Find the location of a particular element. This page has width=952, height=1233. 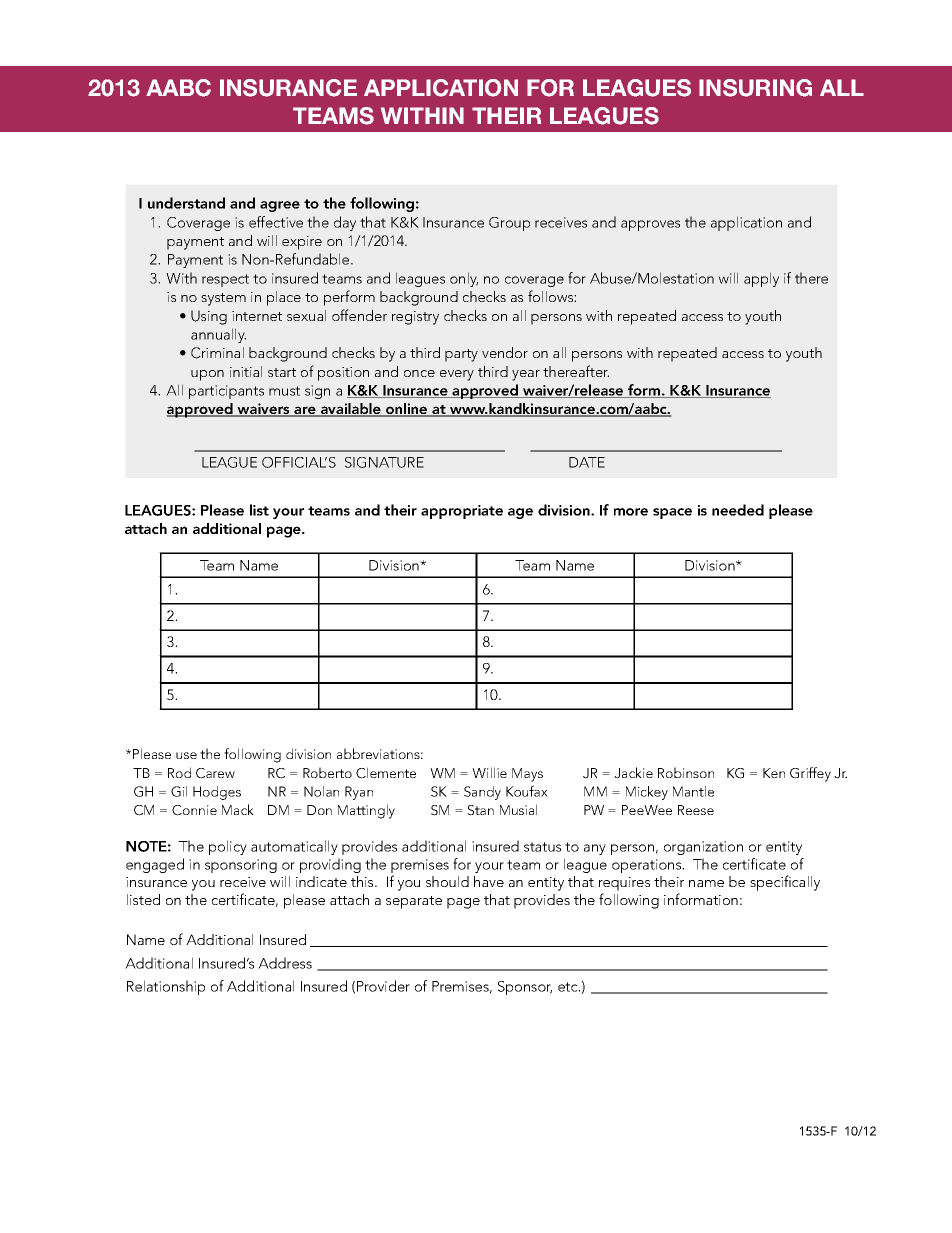

Group is located at coordinates (509, 224).
